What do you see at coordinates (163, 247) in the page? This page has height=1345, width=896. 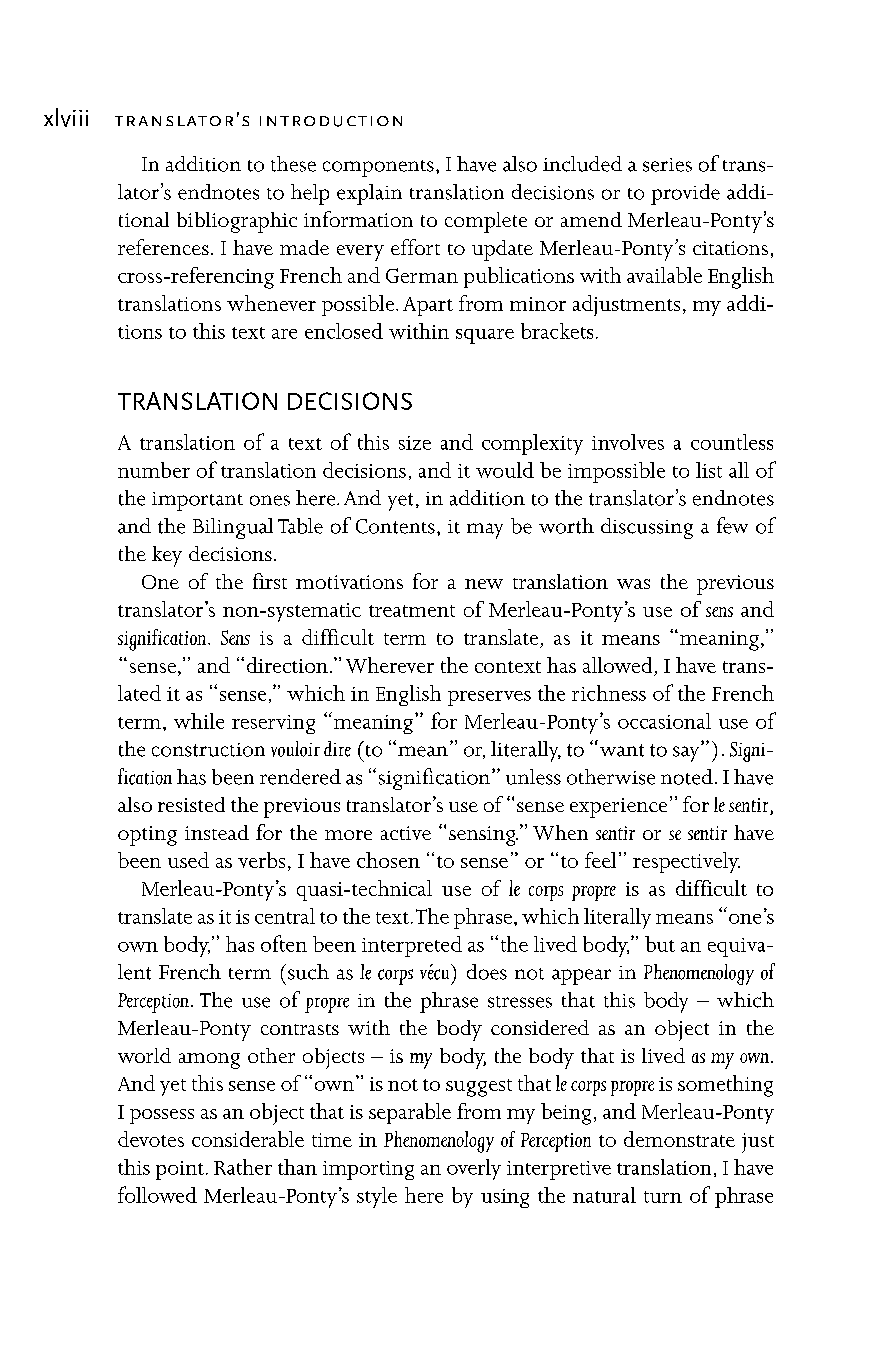 I see `references` at bounding box center [163, 247].
